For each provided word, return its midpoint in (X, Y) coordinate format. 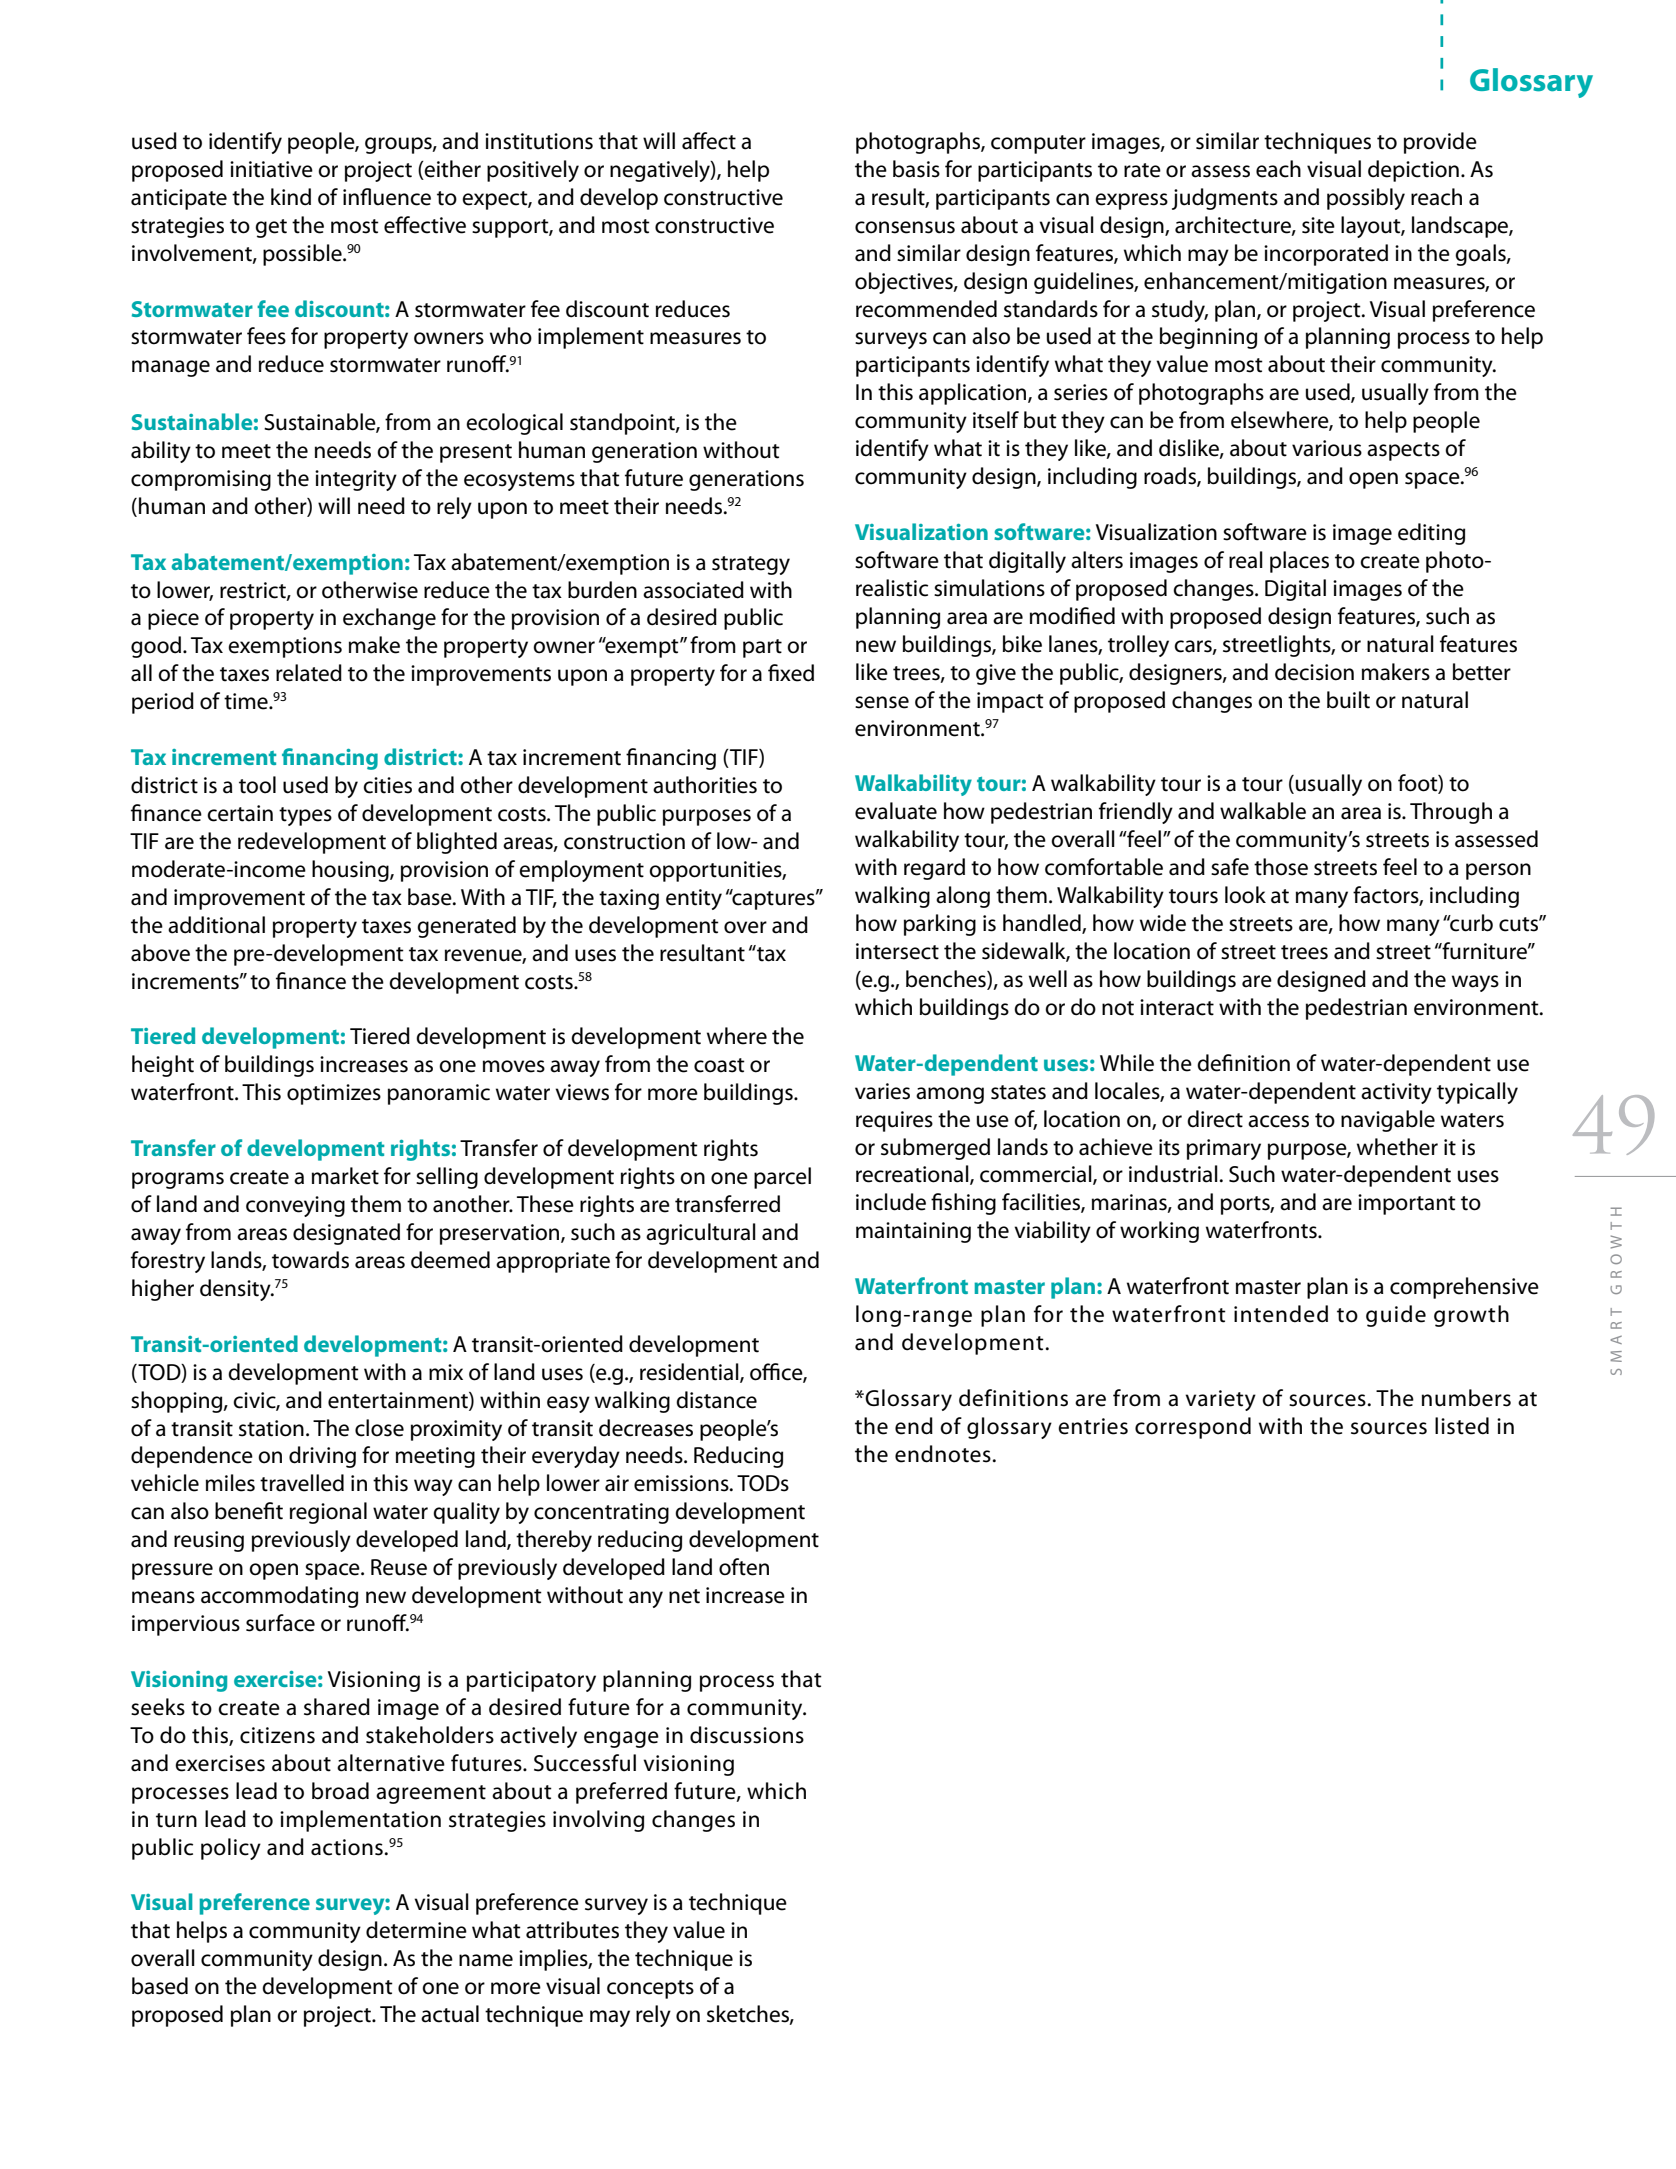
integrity (356, 480)
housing (351, 871)
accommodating (279, 1597)
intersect (897, 951)
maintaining (913, 1232)
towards (310, 1260)
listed (1462, 1426)
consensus (905, 227)
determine (416, 1930)
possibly (1366, 199)
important (1407, 1204)
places (1299, 562)
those (1281, 867)
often (744, 1567)
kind (291, 197)
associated (693, 590)
